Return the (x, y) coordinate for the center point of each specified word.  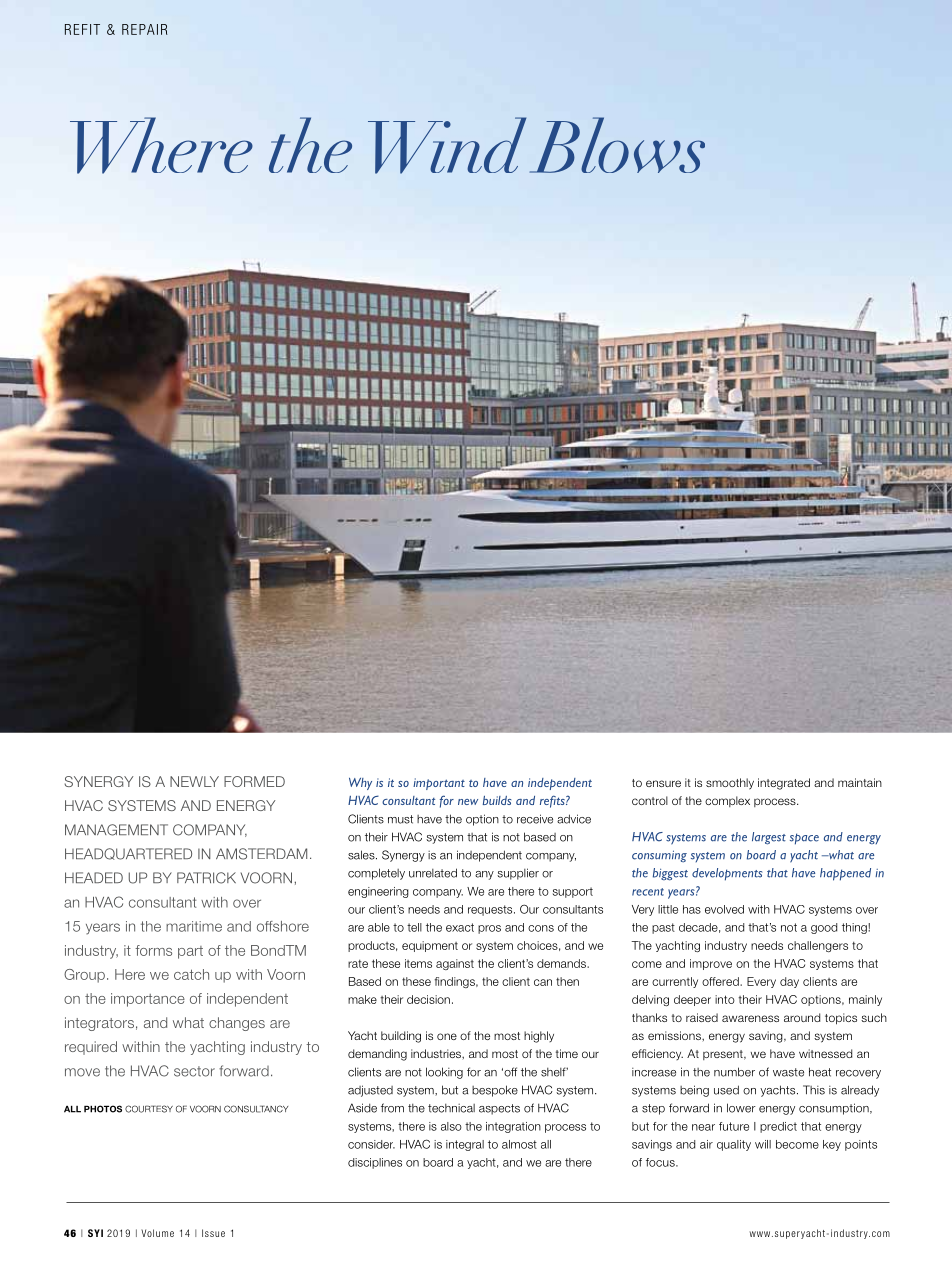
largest (769, 838)
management (116, 830)
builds (497, 800)
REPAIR (145, 29)
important (439, 784)
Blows (617, 145)
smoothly (730, 784)
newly (194, 781)
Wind (447, 145)
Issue (213, 1233)
